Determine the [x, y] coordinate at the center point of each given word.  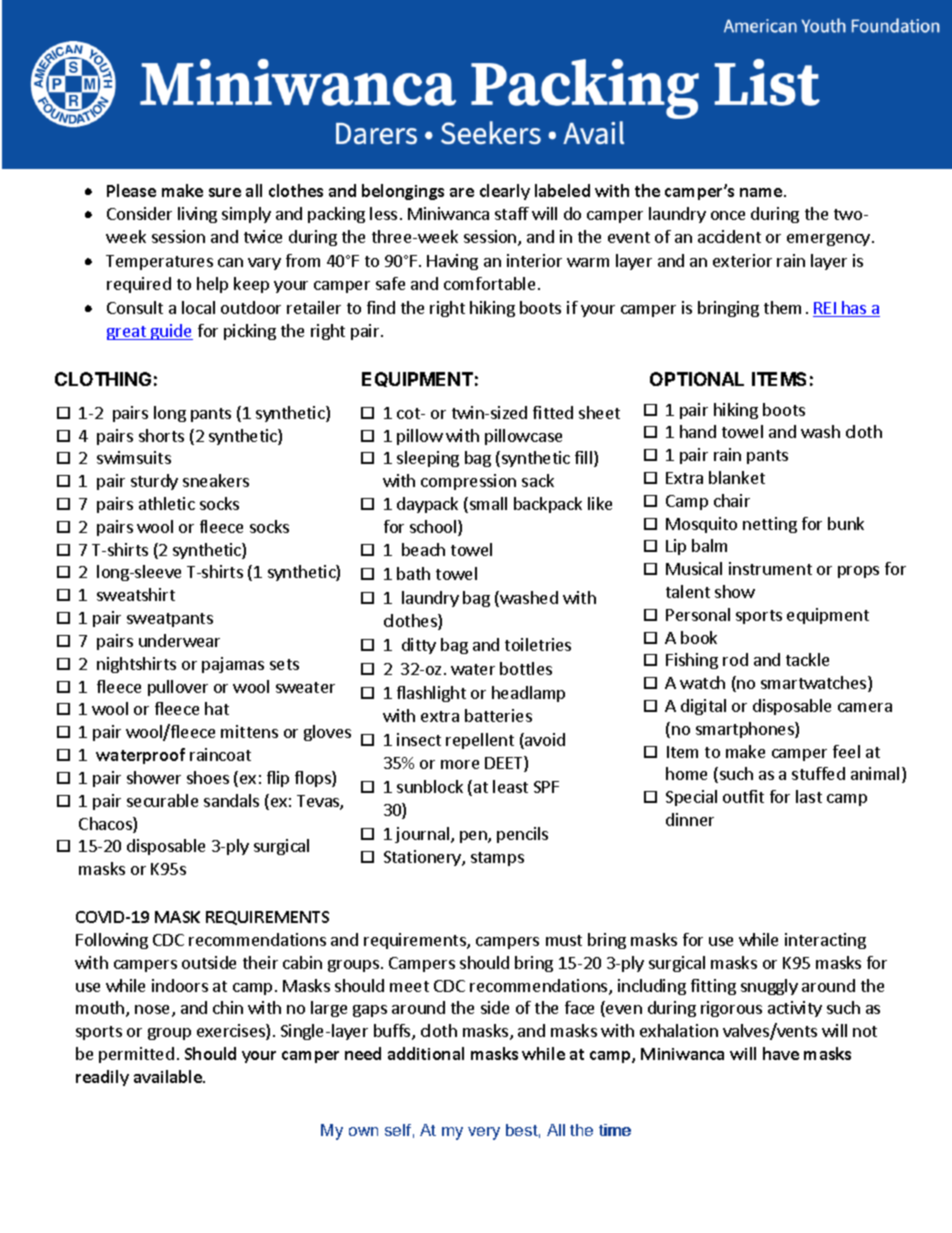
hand [698, 431]
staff [512, 213]
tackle [807, 659]
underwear [179, 640]
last [809, 796]
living [197, 215]
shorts [161, 435]
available [169, 1076]
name [762, 192]
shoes [208, 777]
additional [426, 1053]
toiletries [538, 644]
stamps [497, 859]
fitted [553, 412]
